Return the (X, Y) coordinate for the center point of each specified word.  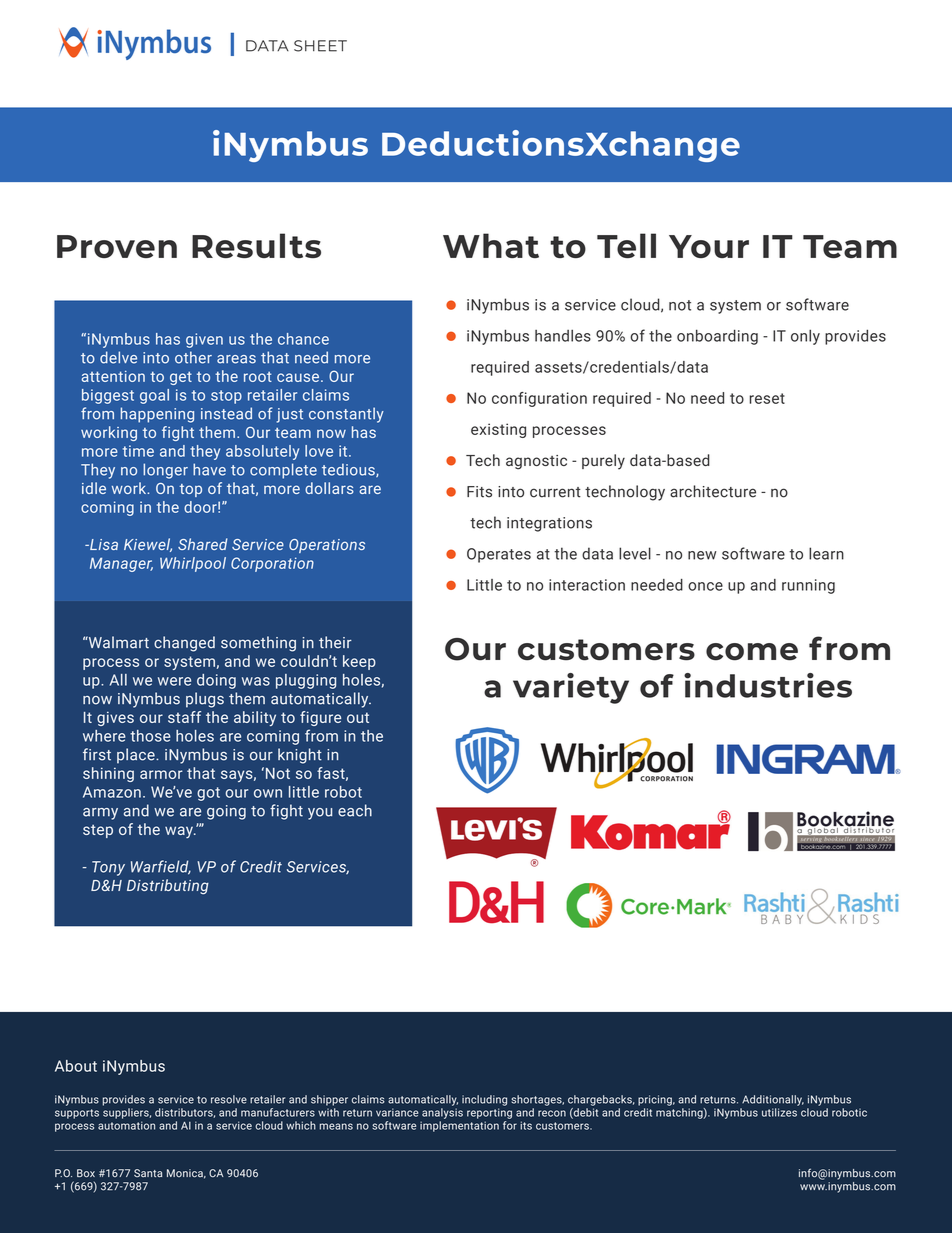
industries (768, 685)
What (491, 245)
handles (563, 335)
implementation (459, 1126)
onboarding (717, 337)
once (705, 586)
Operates (499, 555)
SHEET (320, 46)
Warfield (161, 867)
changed (184, 644)
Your (709, 246)
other (193, 357)
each (355, 810)
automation (126, 1125)
